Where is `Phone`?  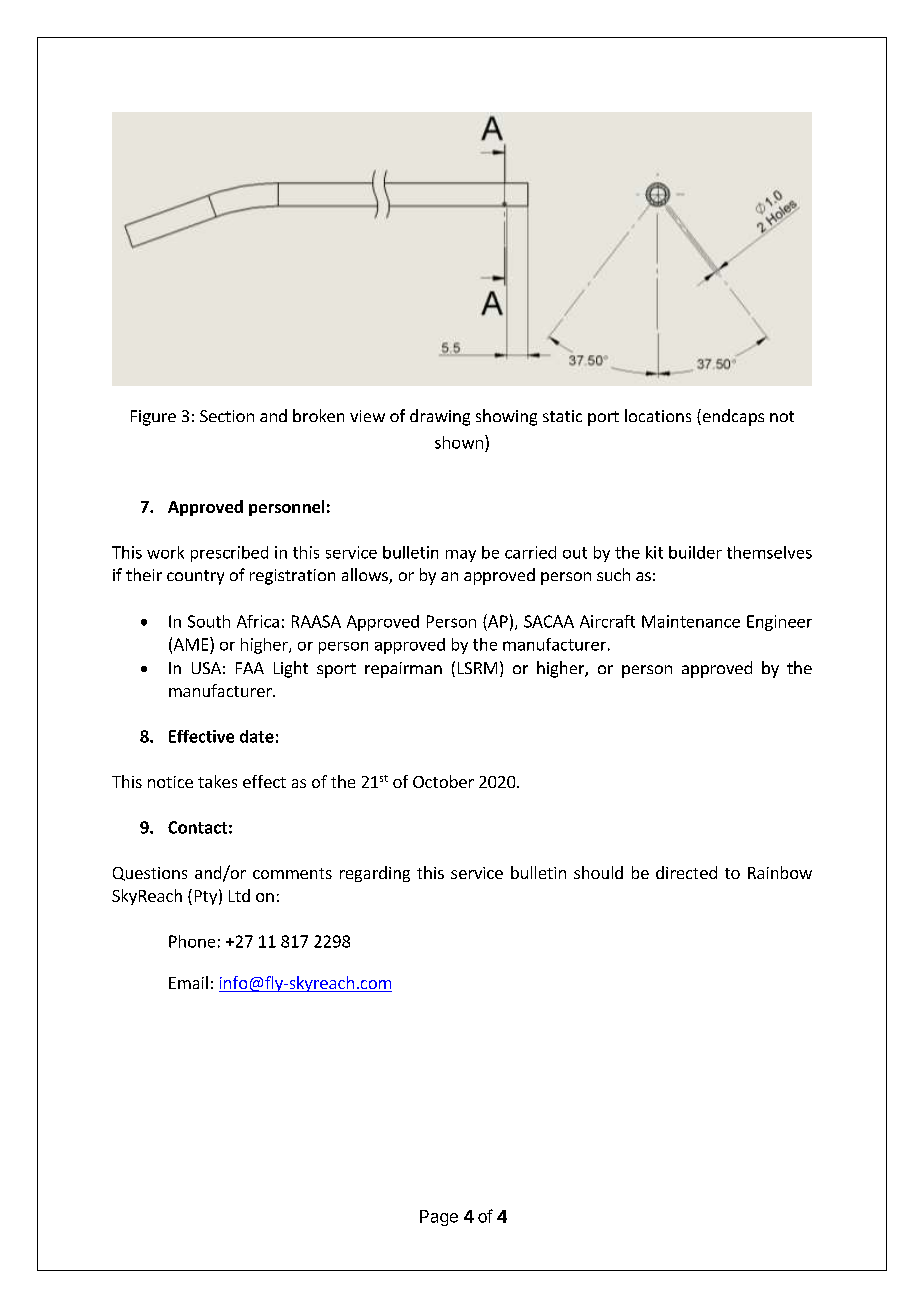 Phone is located at coordinates (192, 941).
